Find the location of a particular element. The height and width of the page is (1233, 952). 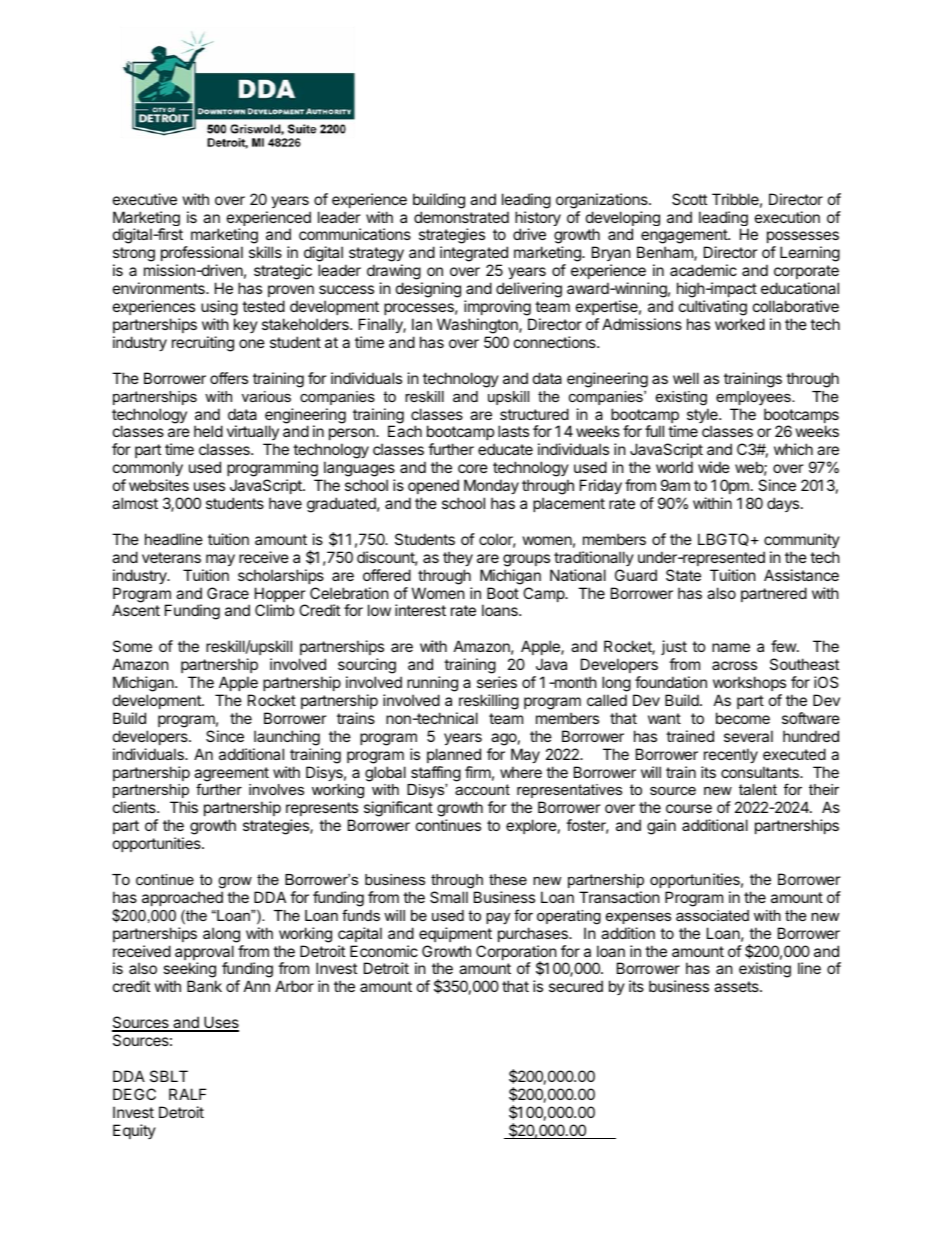

they is located at coordinates (458, 558).
